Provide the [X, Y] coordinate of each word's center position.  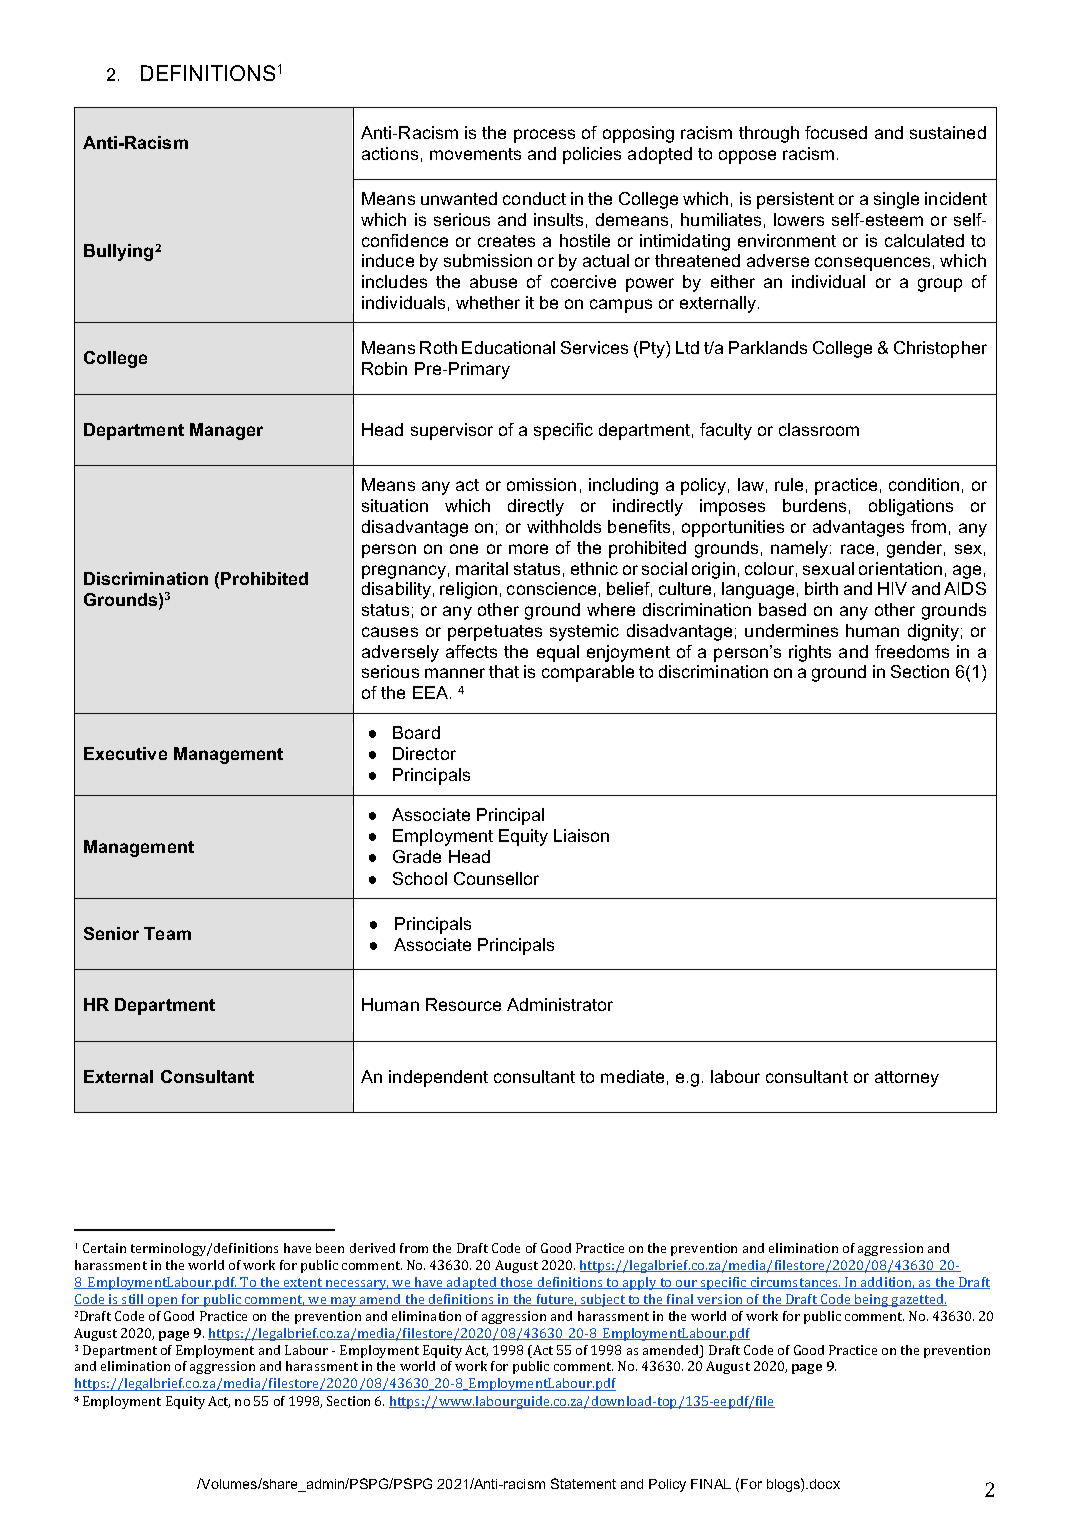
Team [167, 933]
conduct [534, 198]
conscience [551, 588]
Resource [463, 1004]
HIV [892, 588]
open [163, 1302]
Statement [583, 1483]
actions [390, 153]
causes [390, 632]
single [896, 200]
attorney [907, 1079]
